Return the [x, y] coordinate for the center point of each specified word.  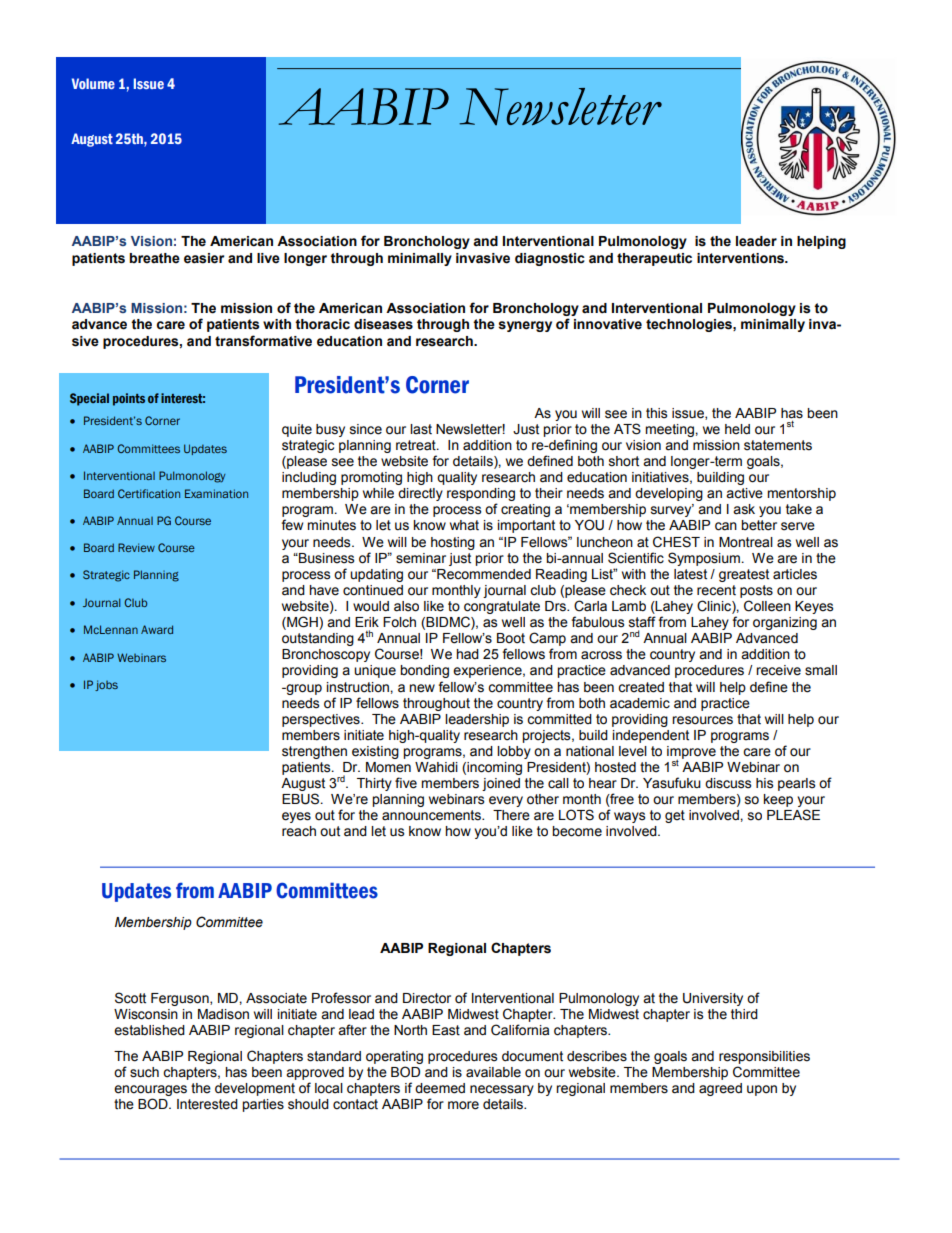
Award [157, 629]
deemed [440, 1088]
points [129, 399]
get [675, 816]
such [144, 1072]
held [737, 429]
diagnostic [550, 259]
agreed [720, 1089]
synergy [525, 326]
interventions [741, 258]
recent [716, 590]
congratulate [502, 607]
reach [299, 831]
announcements [432, 815]
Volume [93, 83]
